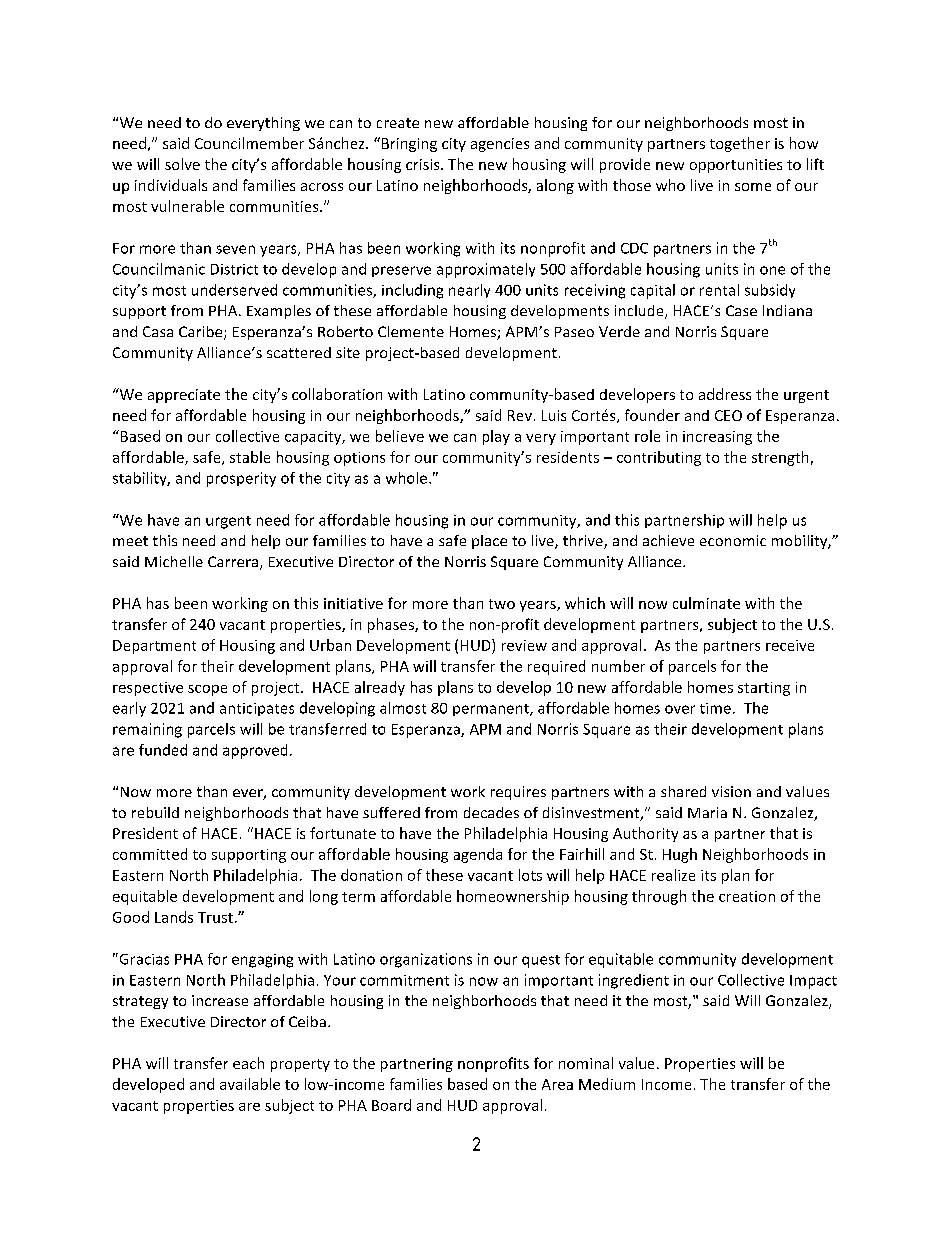  I want to click on Medium, so click(607, 1084).
